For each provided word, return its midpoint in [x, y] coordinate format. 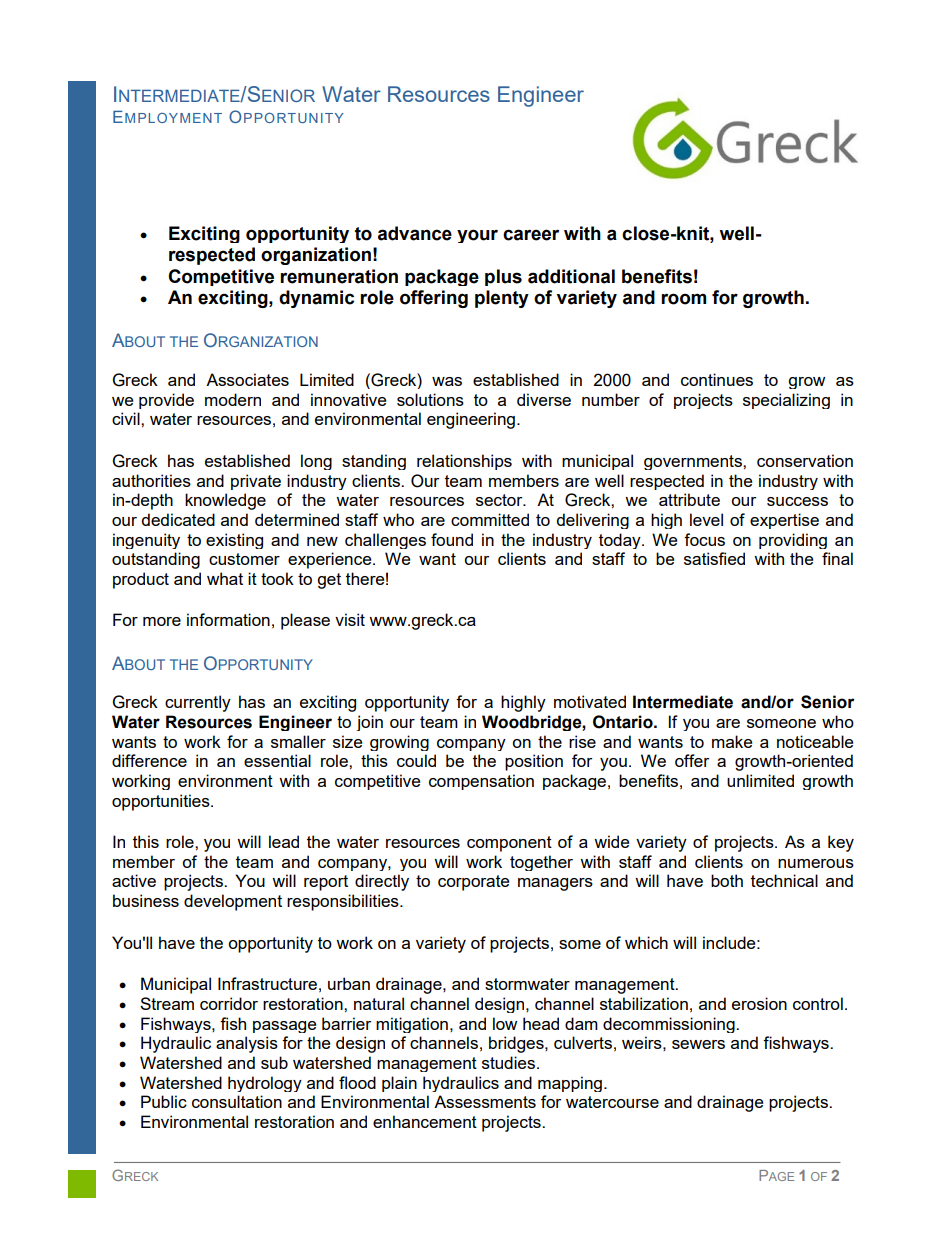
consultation [237, 1101]
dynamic [316, 299]
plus [503, 277]
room [683, 299]
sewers [698, 1044]
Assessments [485, 1101]
